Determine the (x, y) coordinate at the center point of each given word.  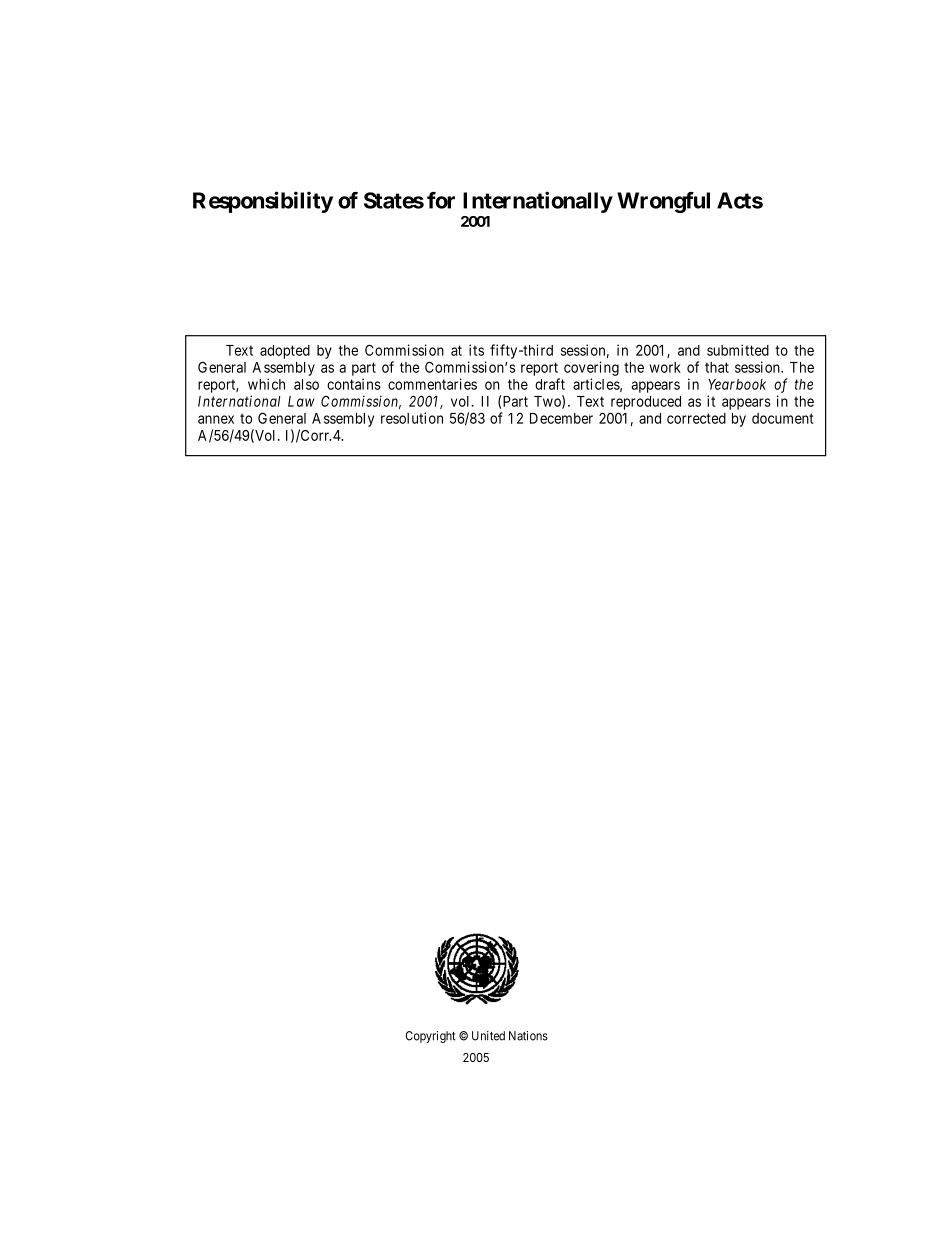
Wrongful (663, 202)
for (441, 200)
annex (216, 419)
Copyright (430, 1037)
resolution (412, 418)
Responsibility (263, 202)
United (488, 1036)
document (783, 418)
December (561, 418)
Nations (528, 1036)
